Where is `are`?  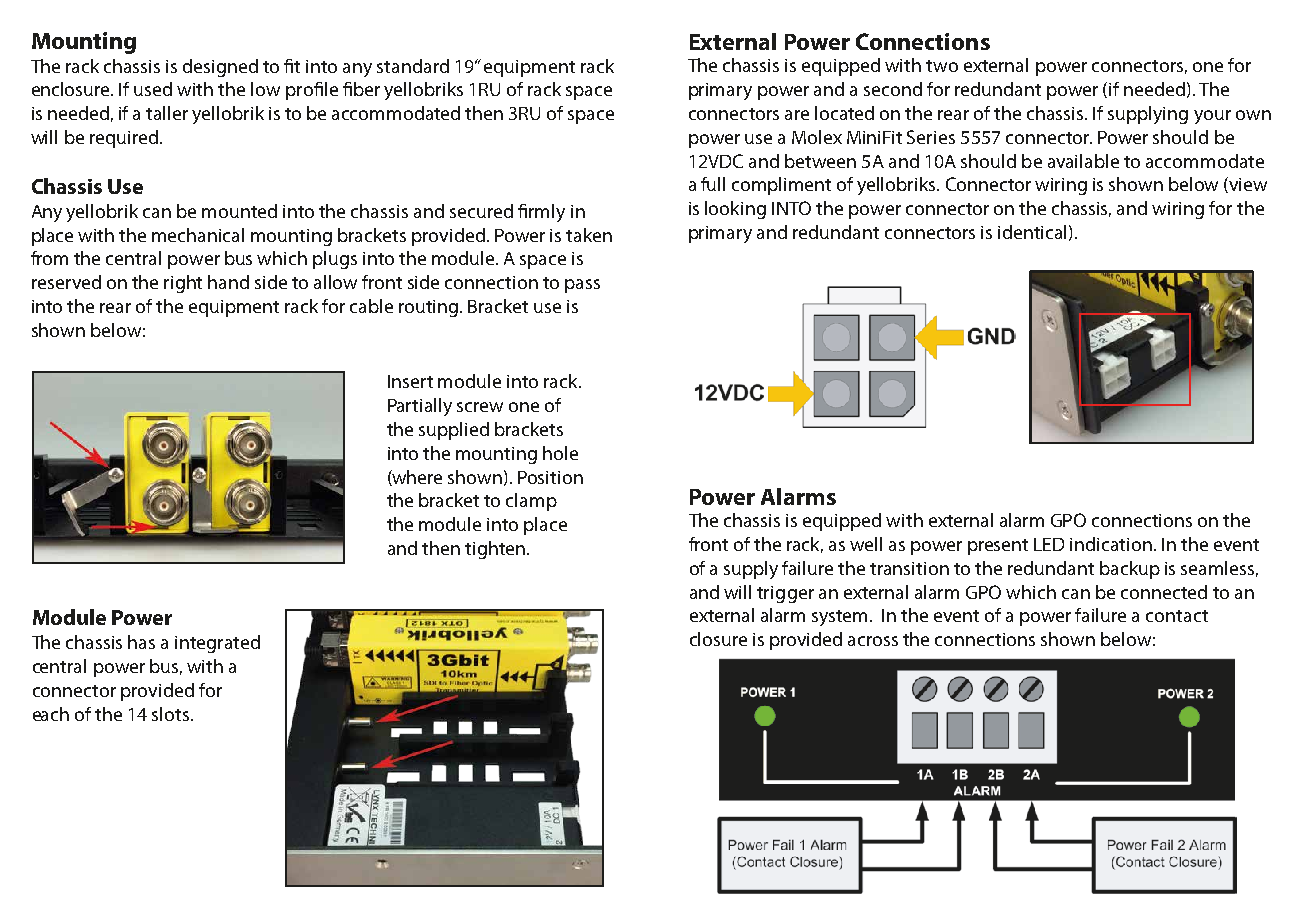 are is located at coordinates (797, 115).
